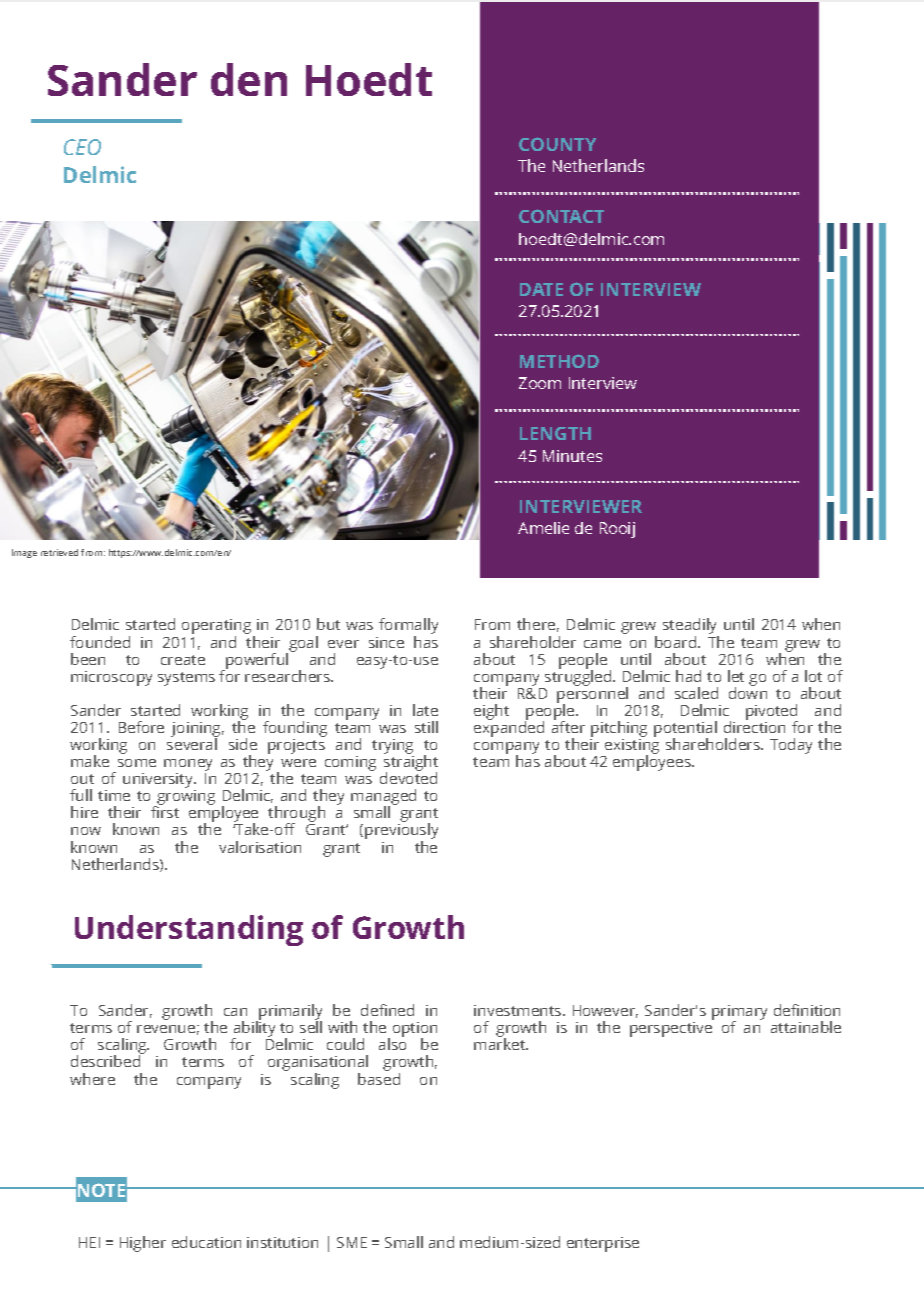 This page has width=924, height=1308. What do you see at coordinates (408, 777) in the page?
I see `devoted` at bounding box center [408, 777].
